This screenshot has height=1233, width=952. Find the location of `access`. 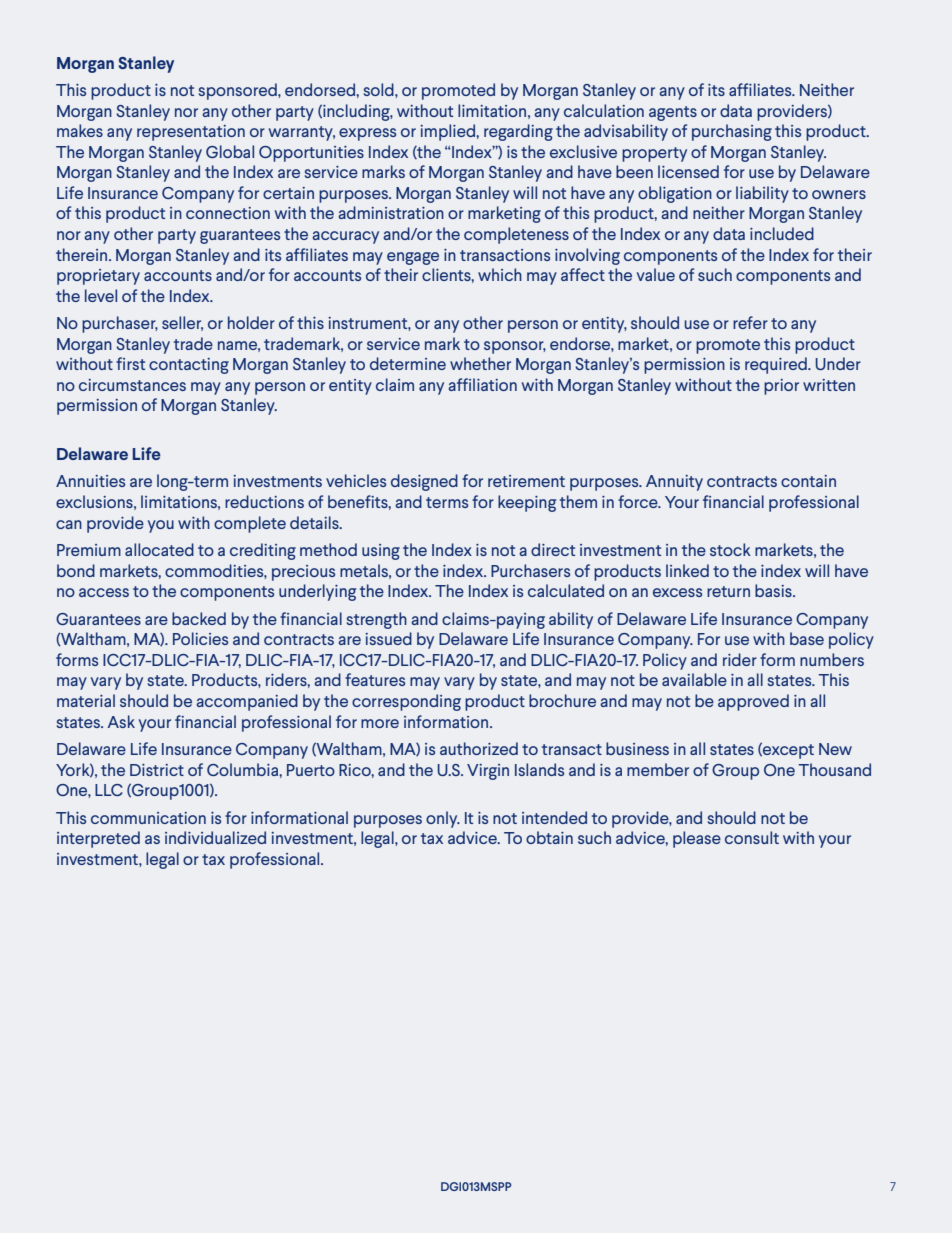

access is located at coordinates (104, 592).
